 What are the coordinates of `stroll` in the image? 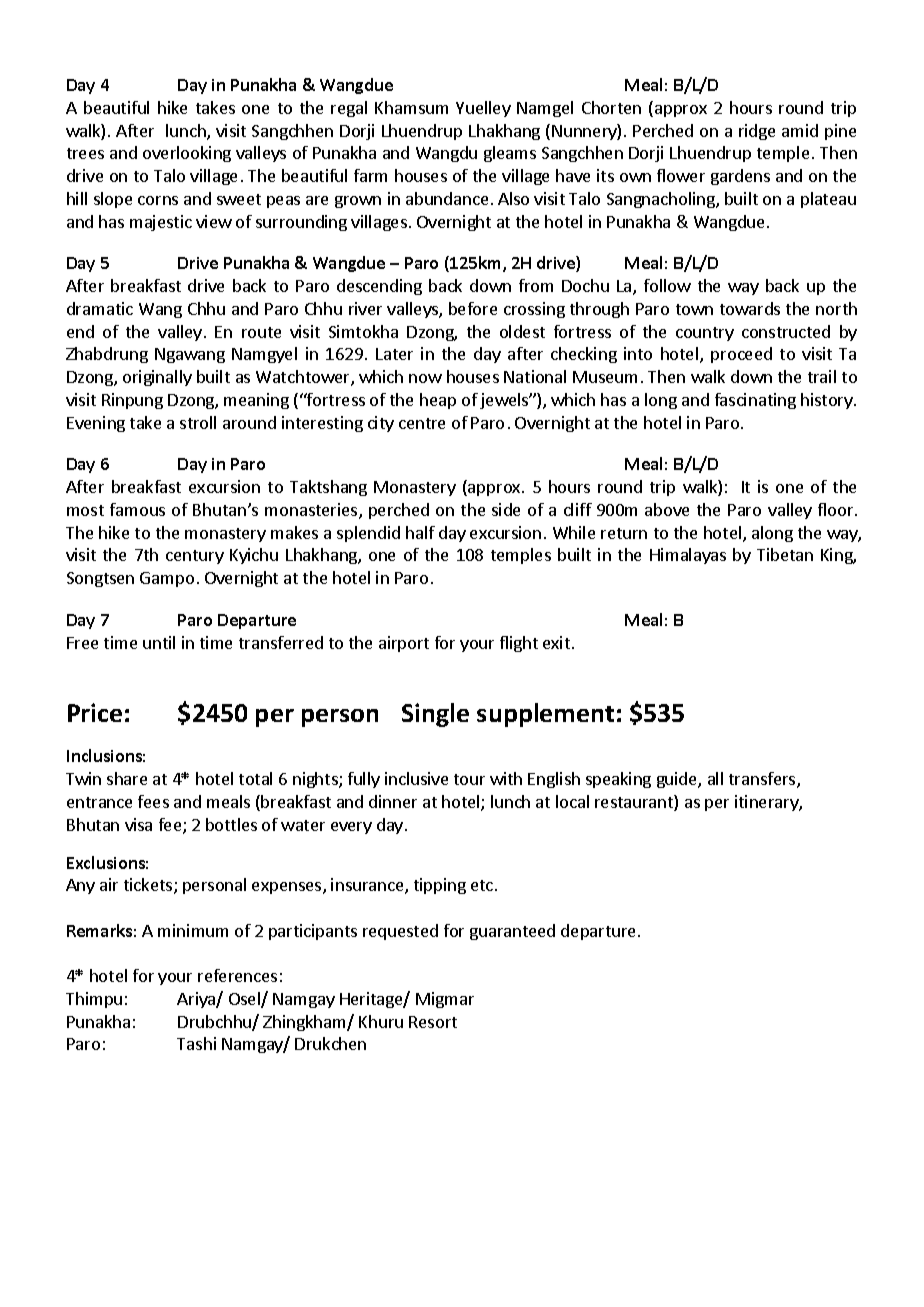 It's located at (198, 422).
